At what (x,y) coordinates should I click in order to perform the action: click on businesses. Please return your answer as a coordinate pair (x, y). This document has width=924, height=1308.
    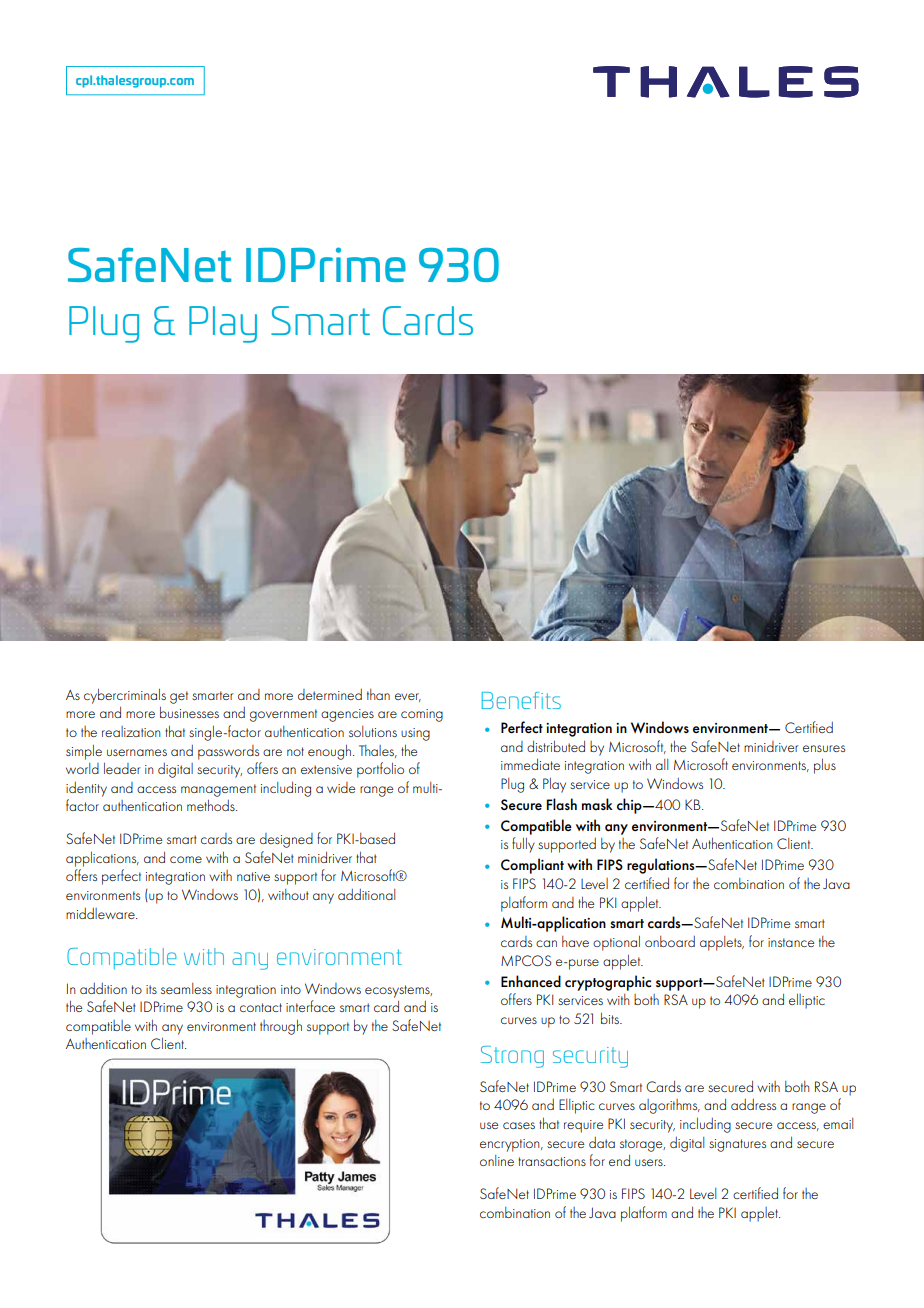
    Looking at the image, I should click on (189, 712).
